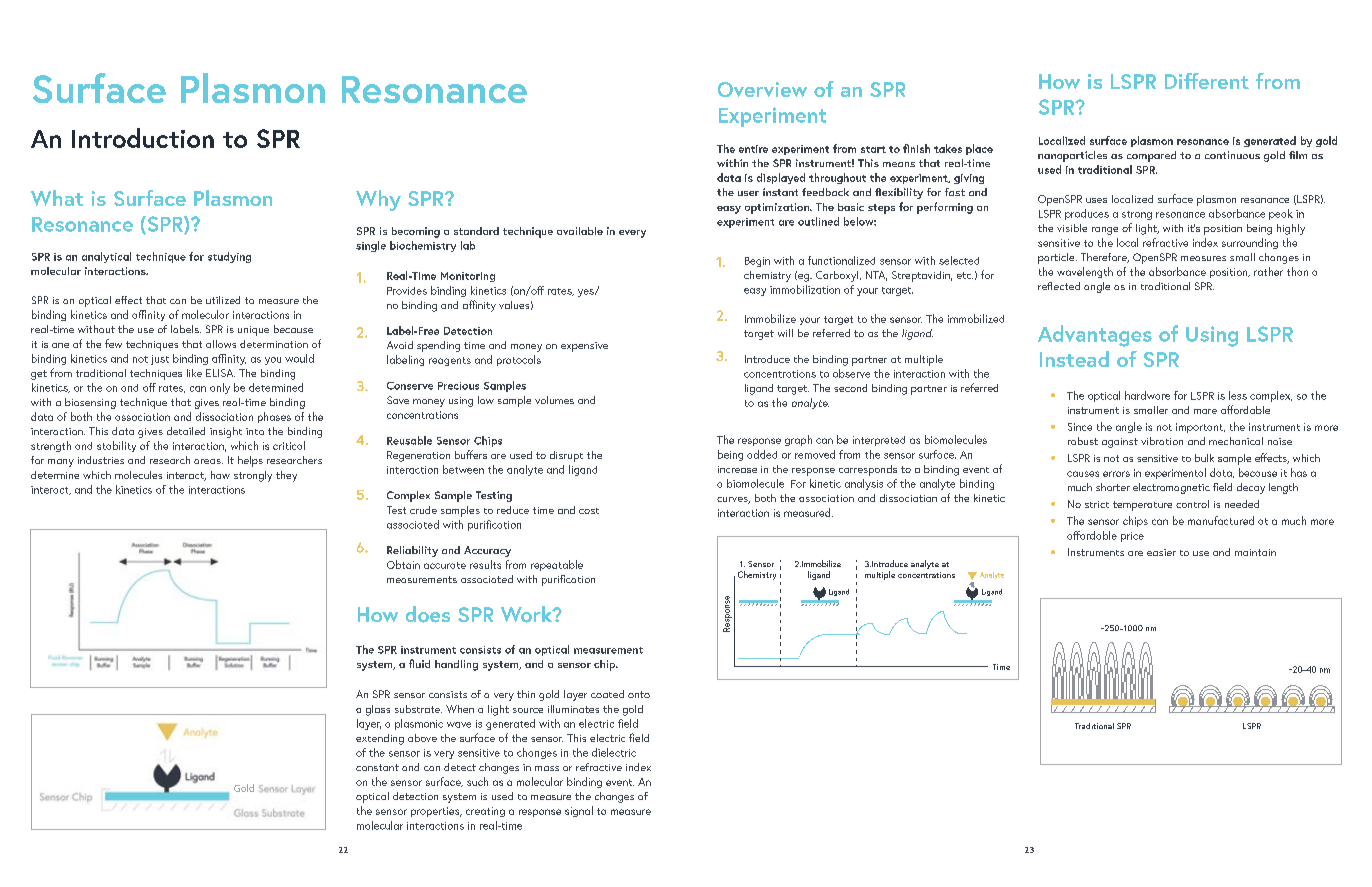  Describe the element at coordinates (1162, 441) in the screenshot. I see `vibration` at that location.
